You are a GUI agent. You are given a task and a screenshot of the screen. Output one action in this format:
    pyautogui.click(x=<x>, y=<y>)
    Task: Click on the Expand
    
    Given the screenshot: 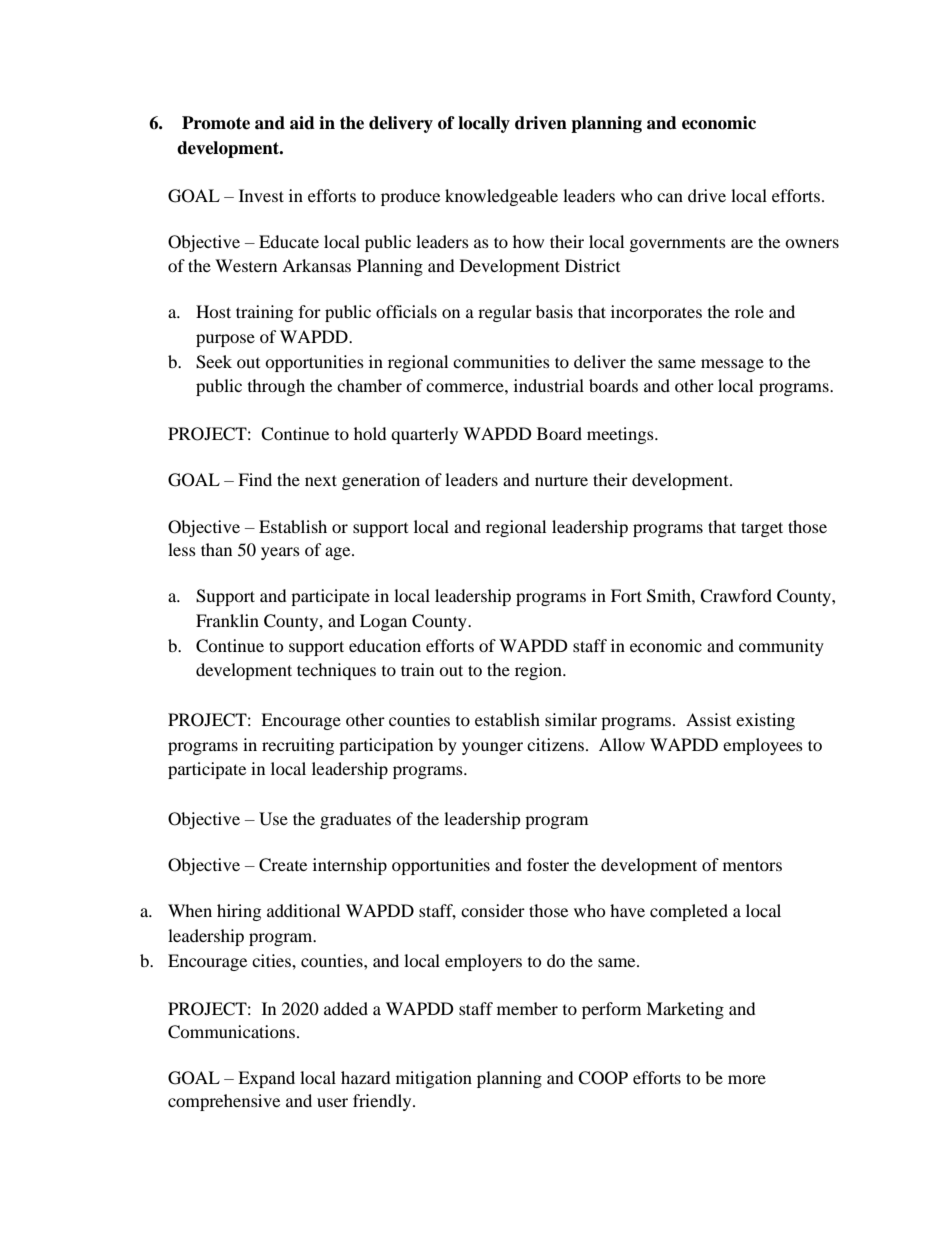 What is the action you would take?
    pyautogui.click(x=266, y=1079)
